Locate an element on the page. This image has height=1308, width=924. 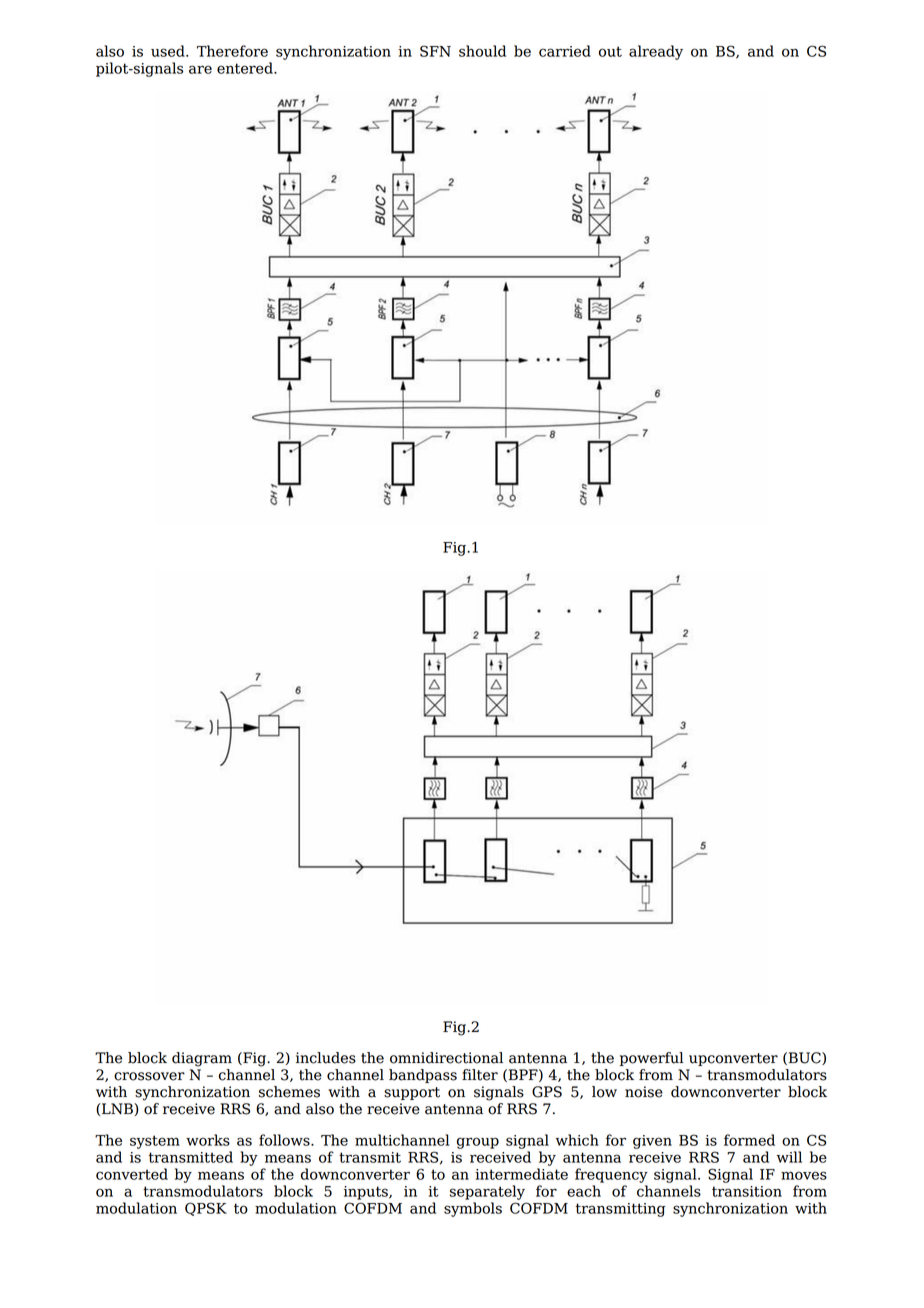
are is located at coordinates (200, 69).
